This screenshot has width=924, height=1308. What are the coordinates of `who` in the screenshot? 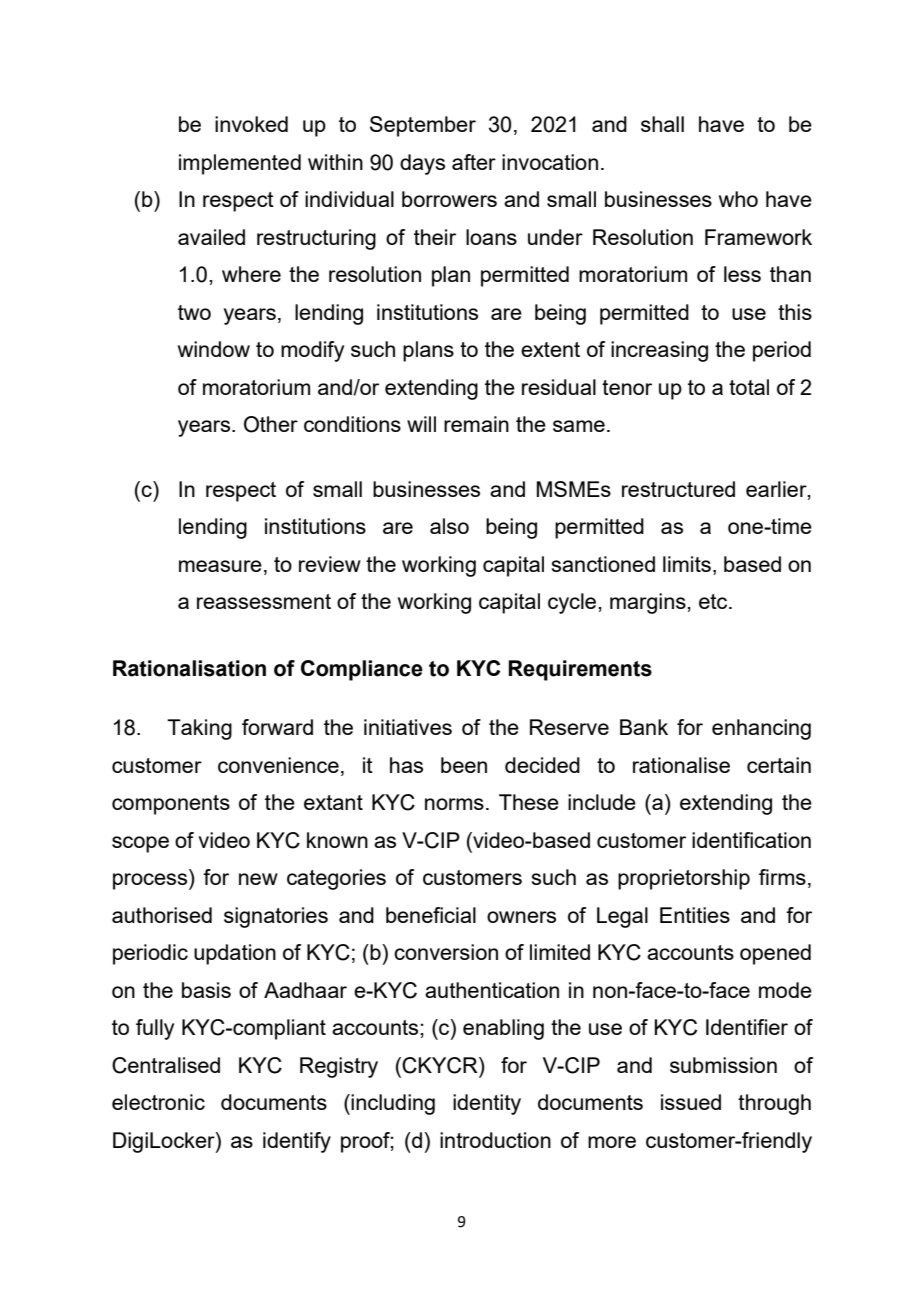 It's located at (738, 199).
